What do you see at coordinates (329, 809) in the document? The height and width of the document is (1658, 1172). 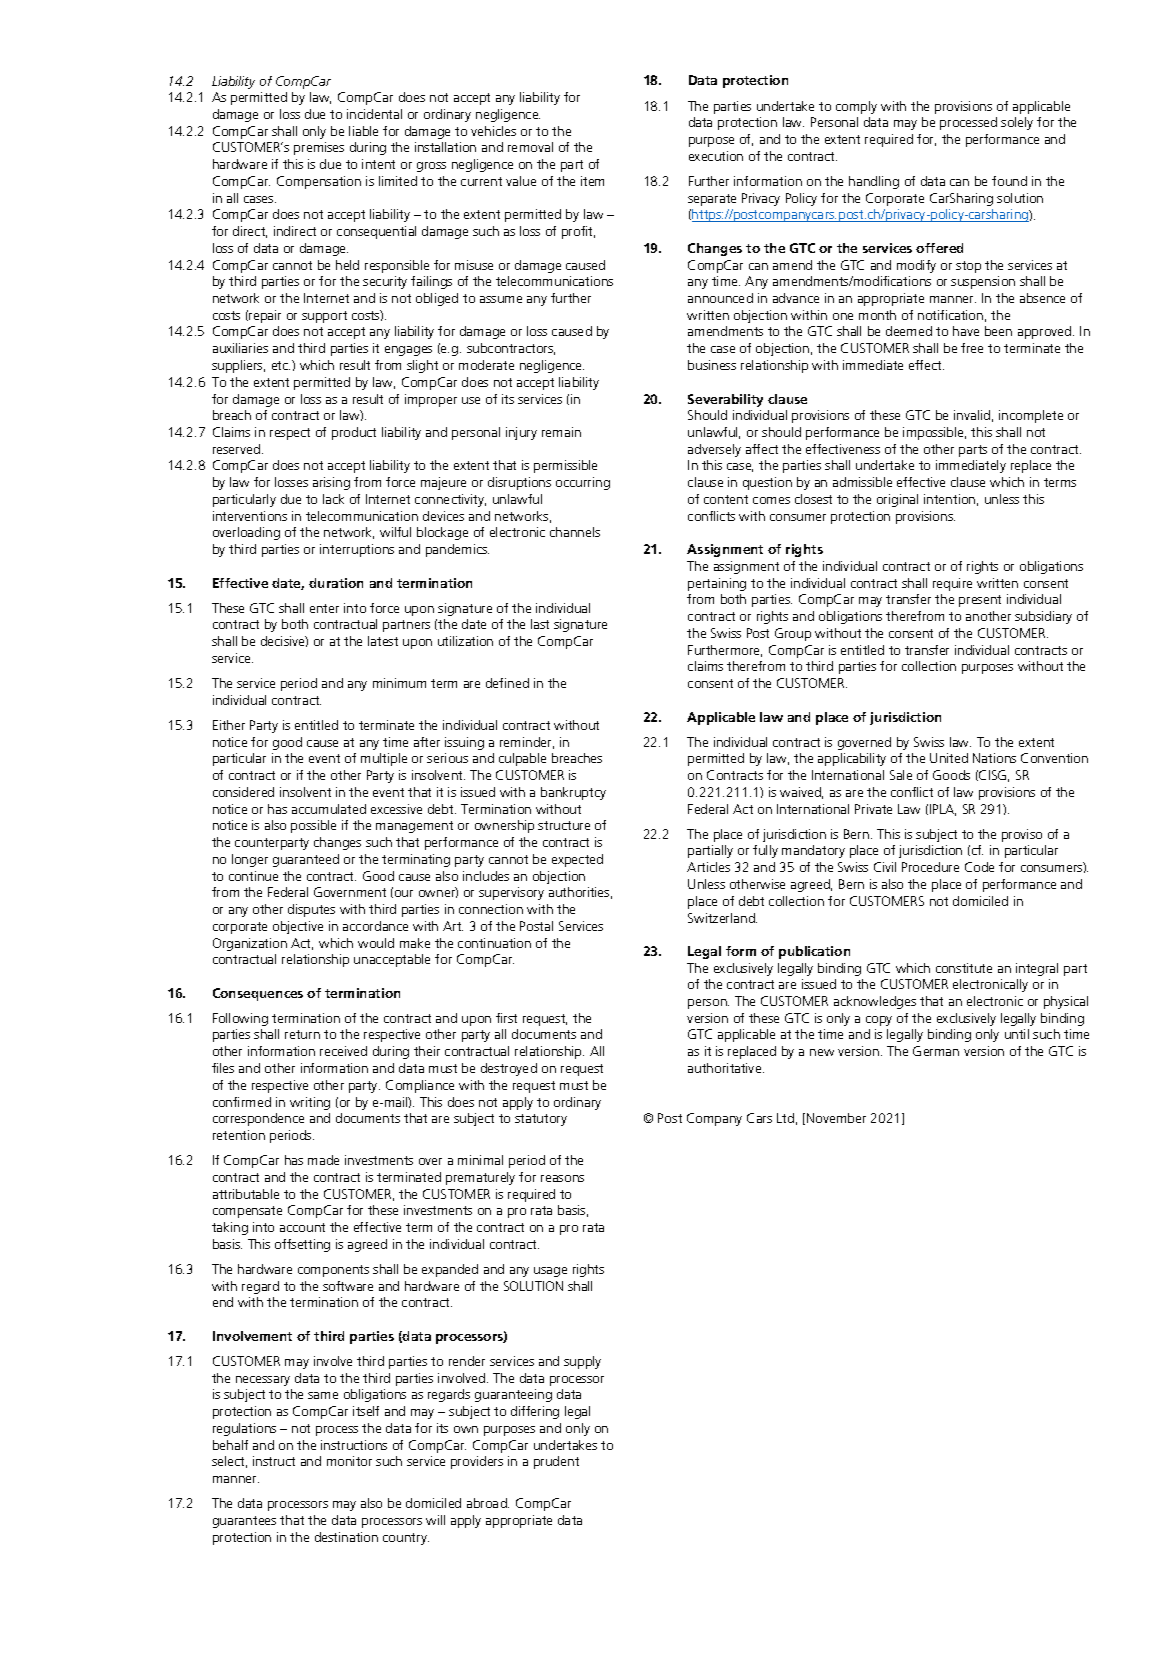 I see `accumulated` at bounding box center [329, 809].
